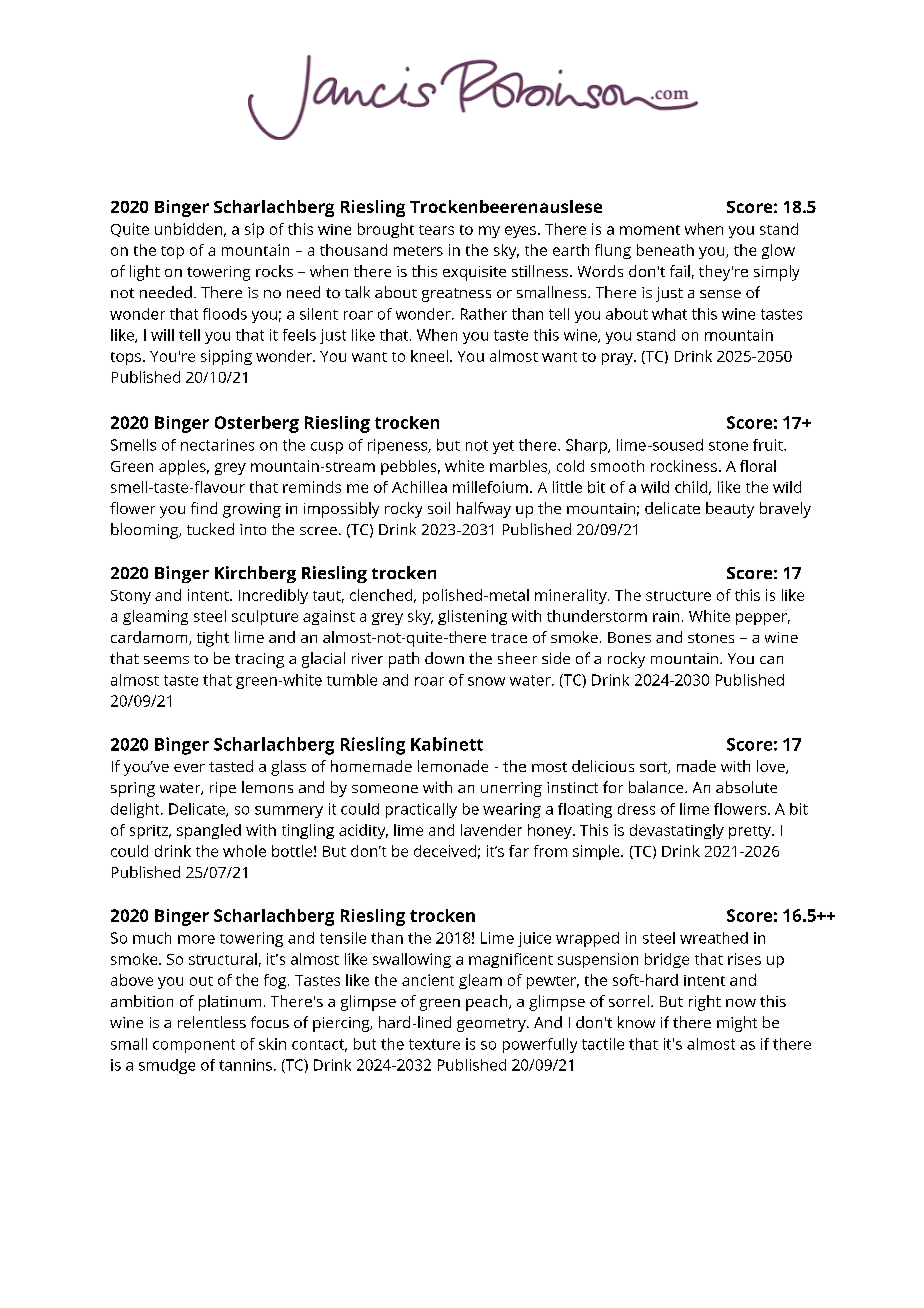 This screenshot has height=1308, width=924. I want to click on deceived, so click(445, 851).
